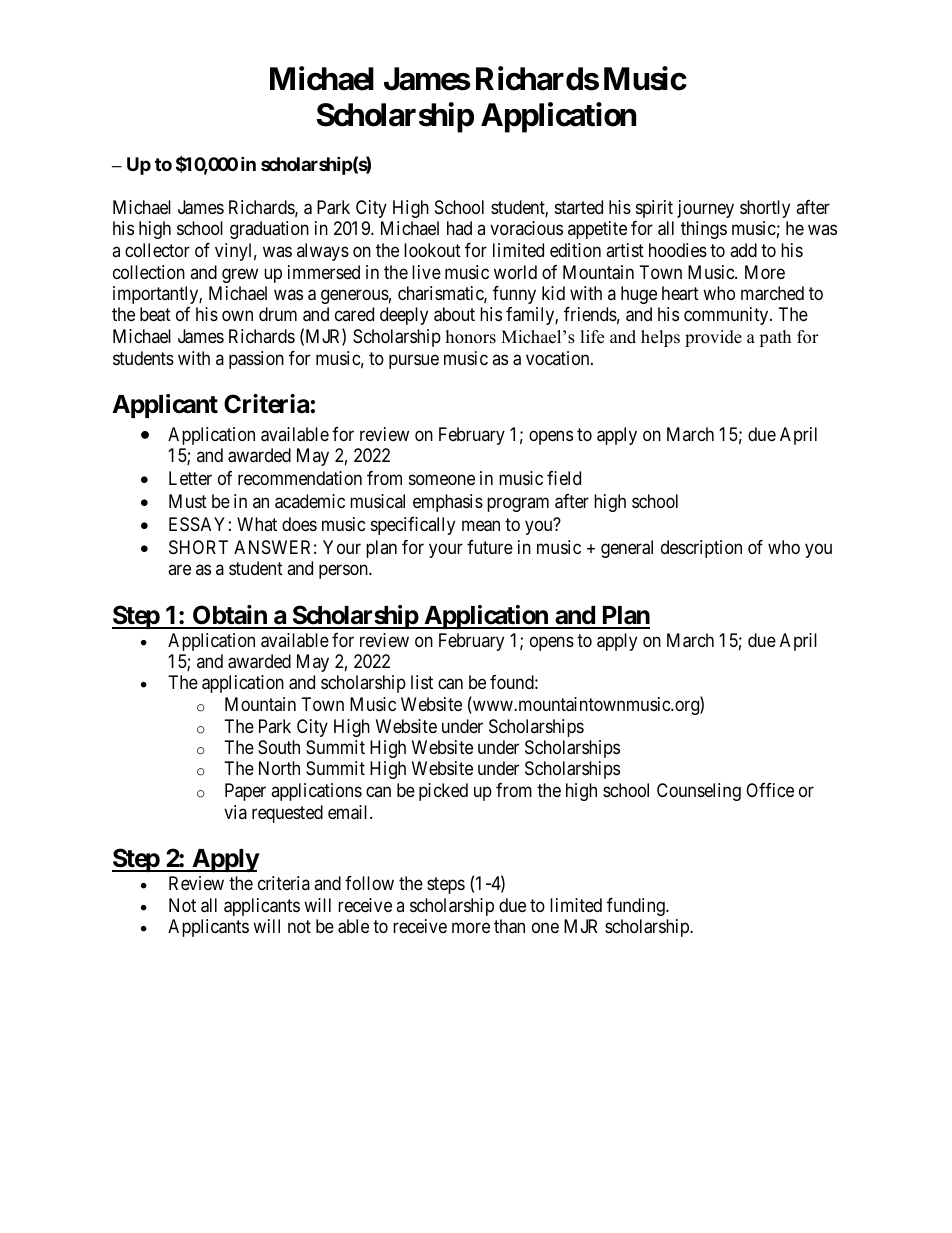 The width and height of the image is (952, 1233). Describe the element at coordinates (509, 926) in the image. I see `than` at that location.
